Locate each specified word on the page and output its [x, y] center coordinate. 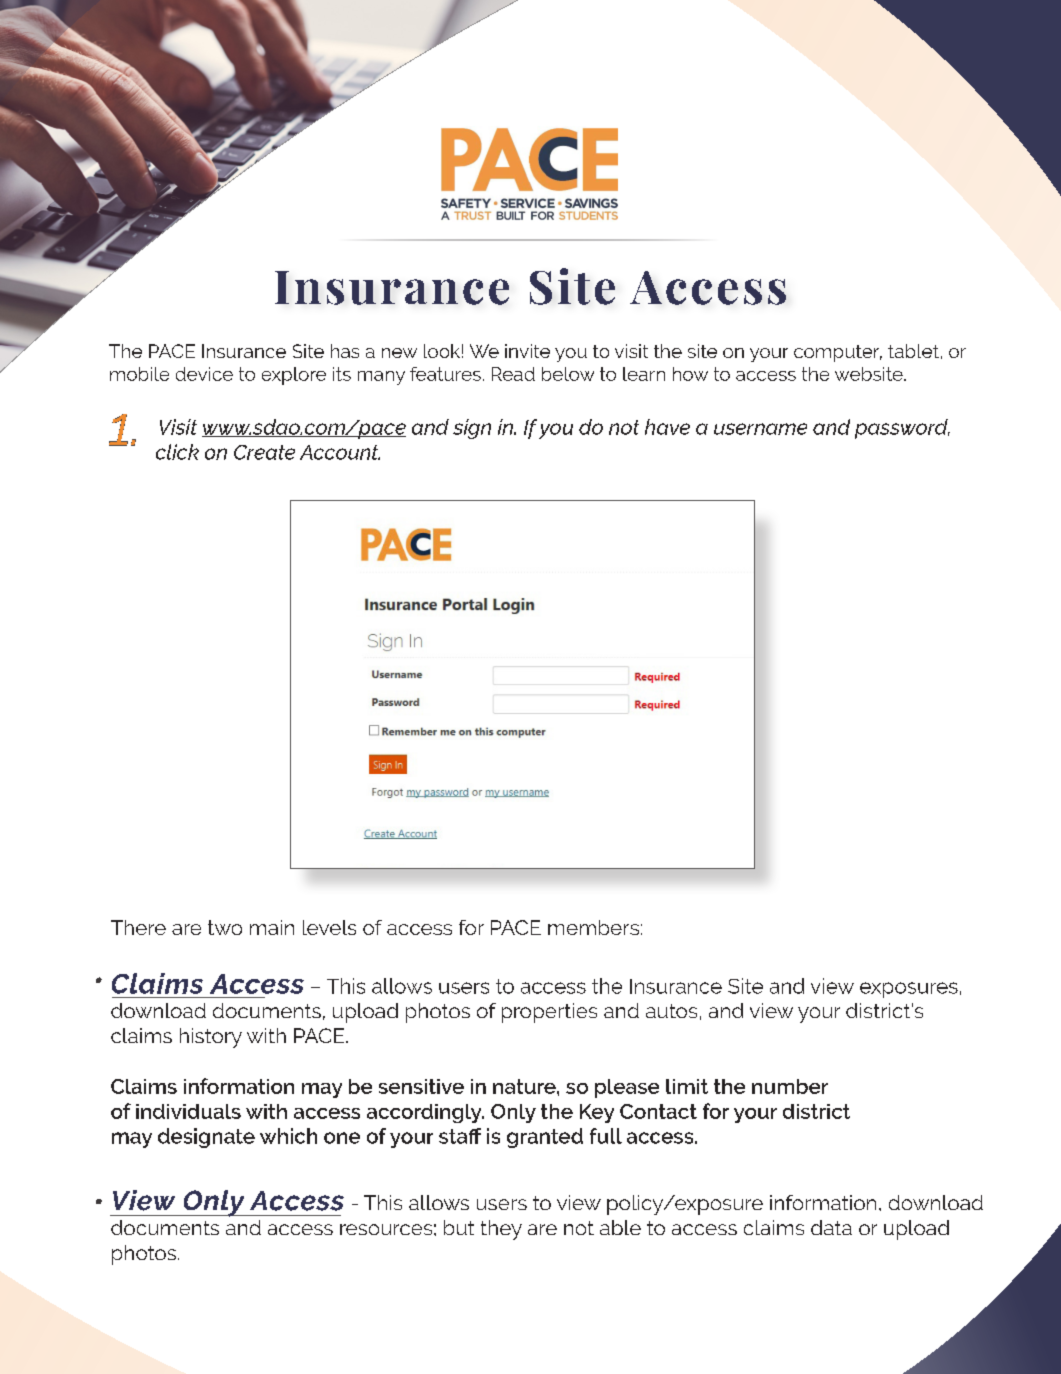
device [204, 374]
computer [838, 353]
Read [513, 374]
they [501, 1230]
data [831, 1227]
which [288, 1136]
